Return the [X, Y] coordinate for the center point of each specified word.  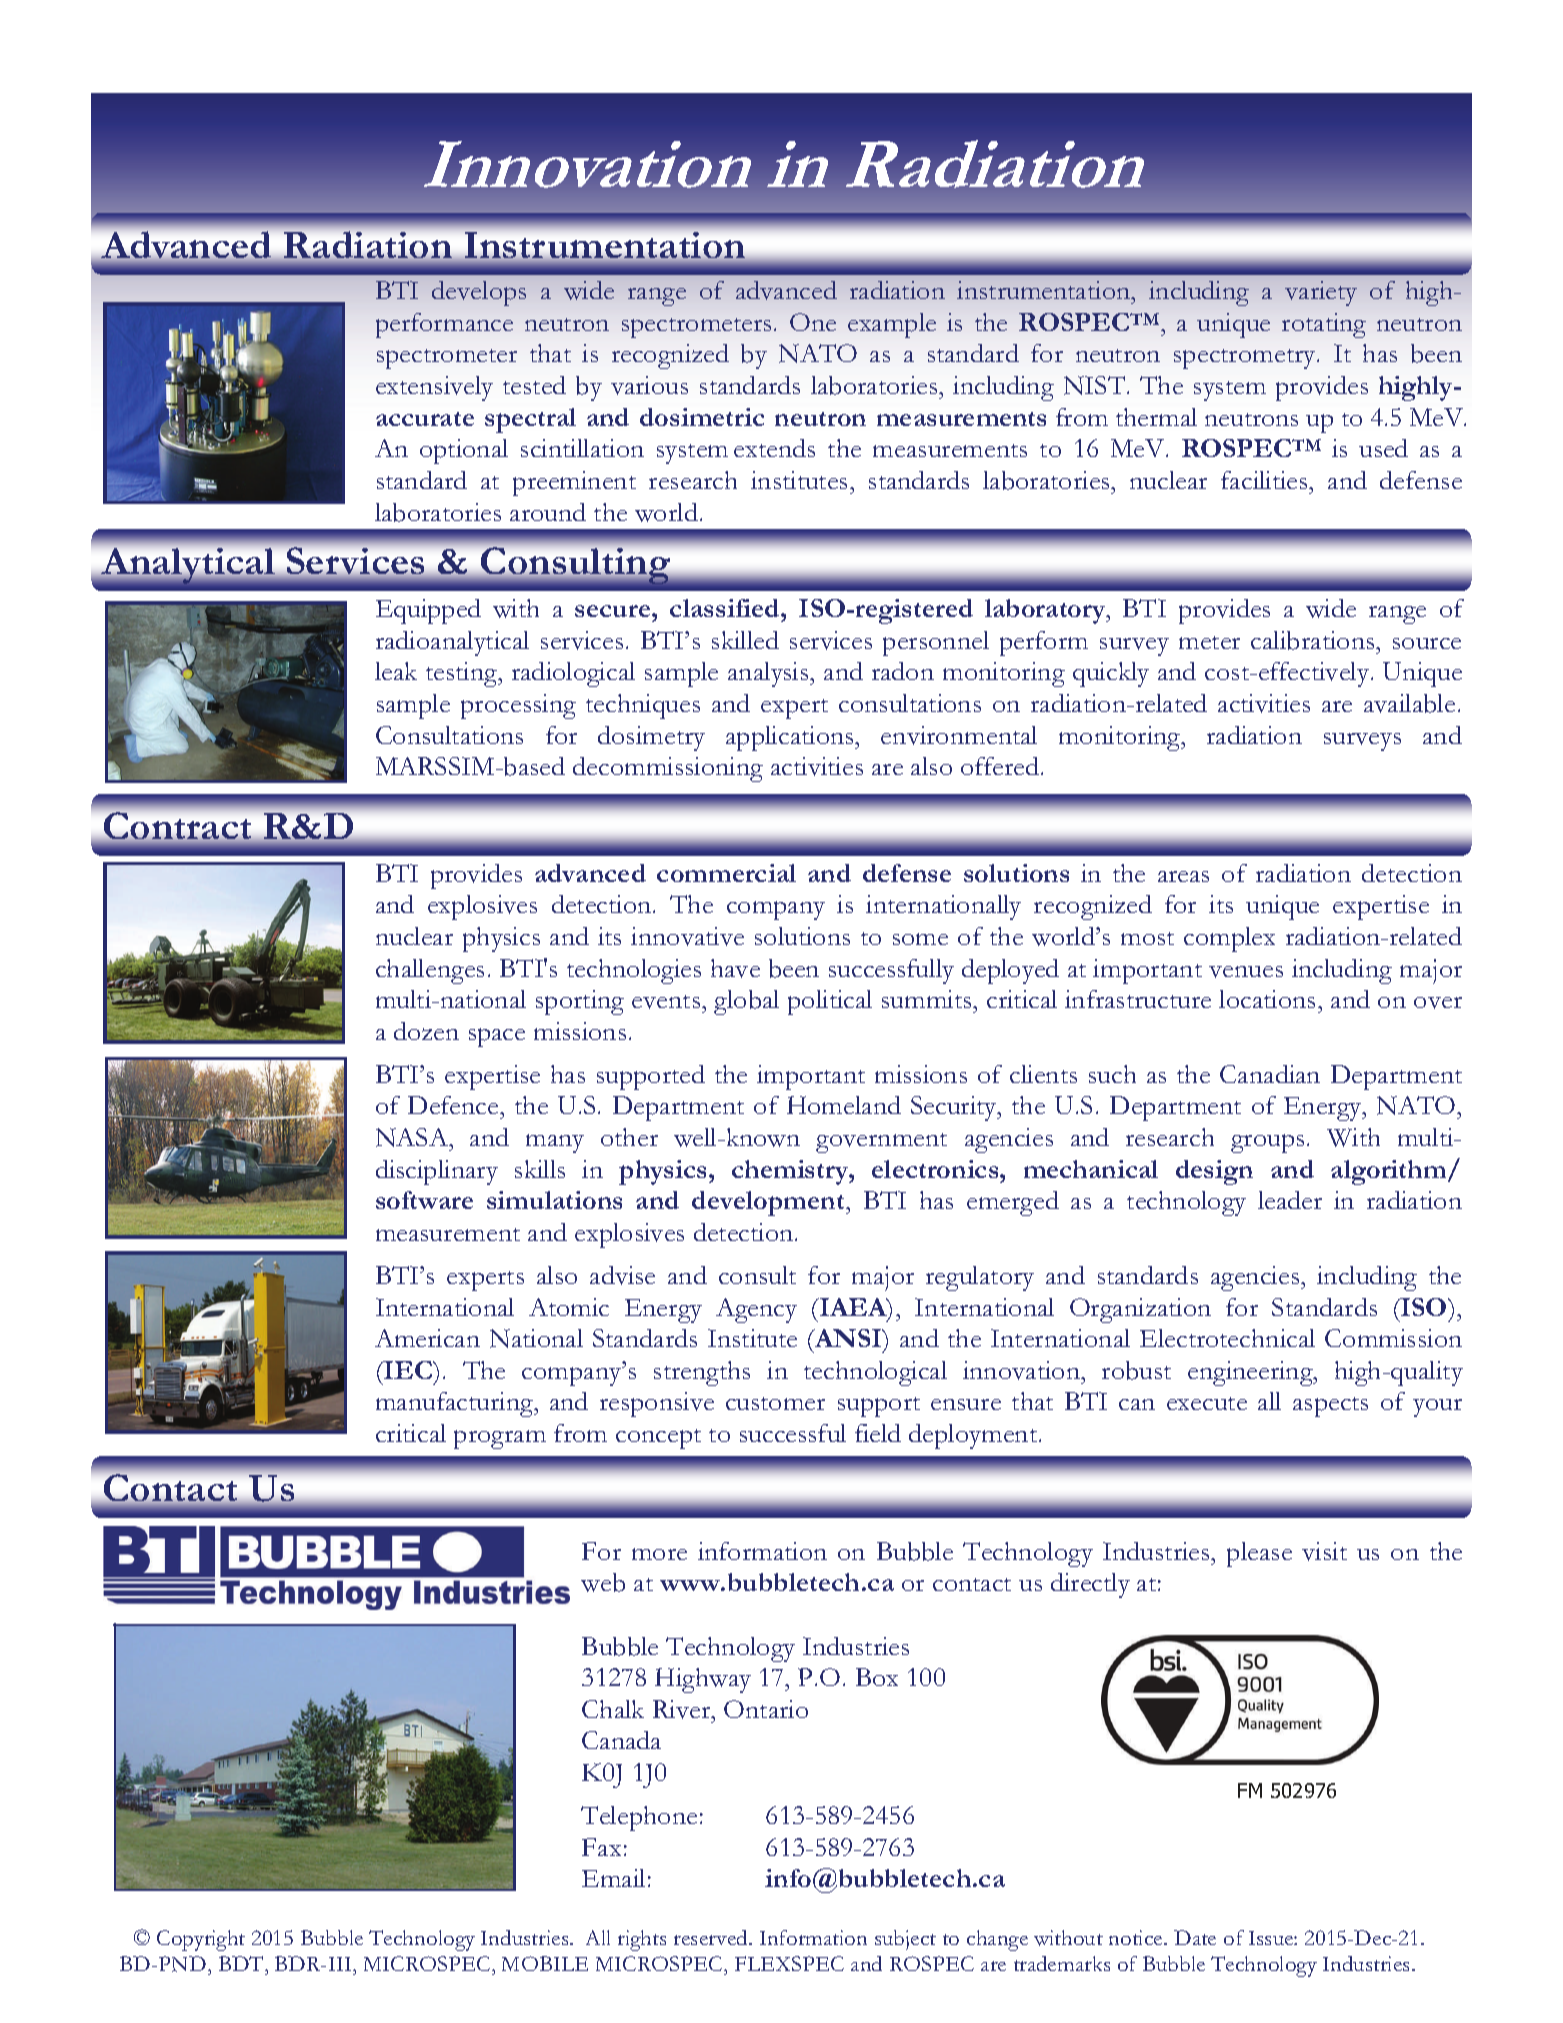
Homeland [844, 1105]
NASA [413, 1137]
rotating [1324, 325]
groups [1267, 1143]
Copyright [201, 1940]
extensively [434, 388]
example [892, 325]
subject [905, 1940]
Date [1195, 1937]
